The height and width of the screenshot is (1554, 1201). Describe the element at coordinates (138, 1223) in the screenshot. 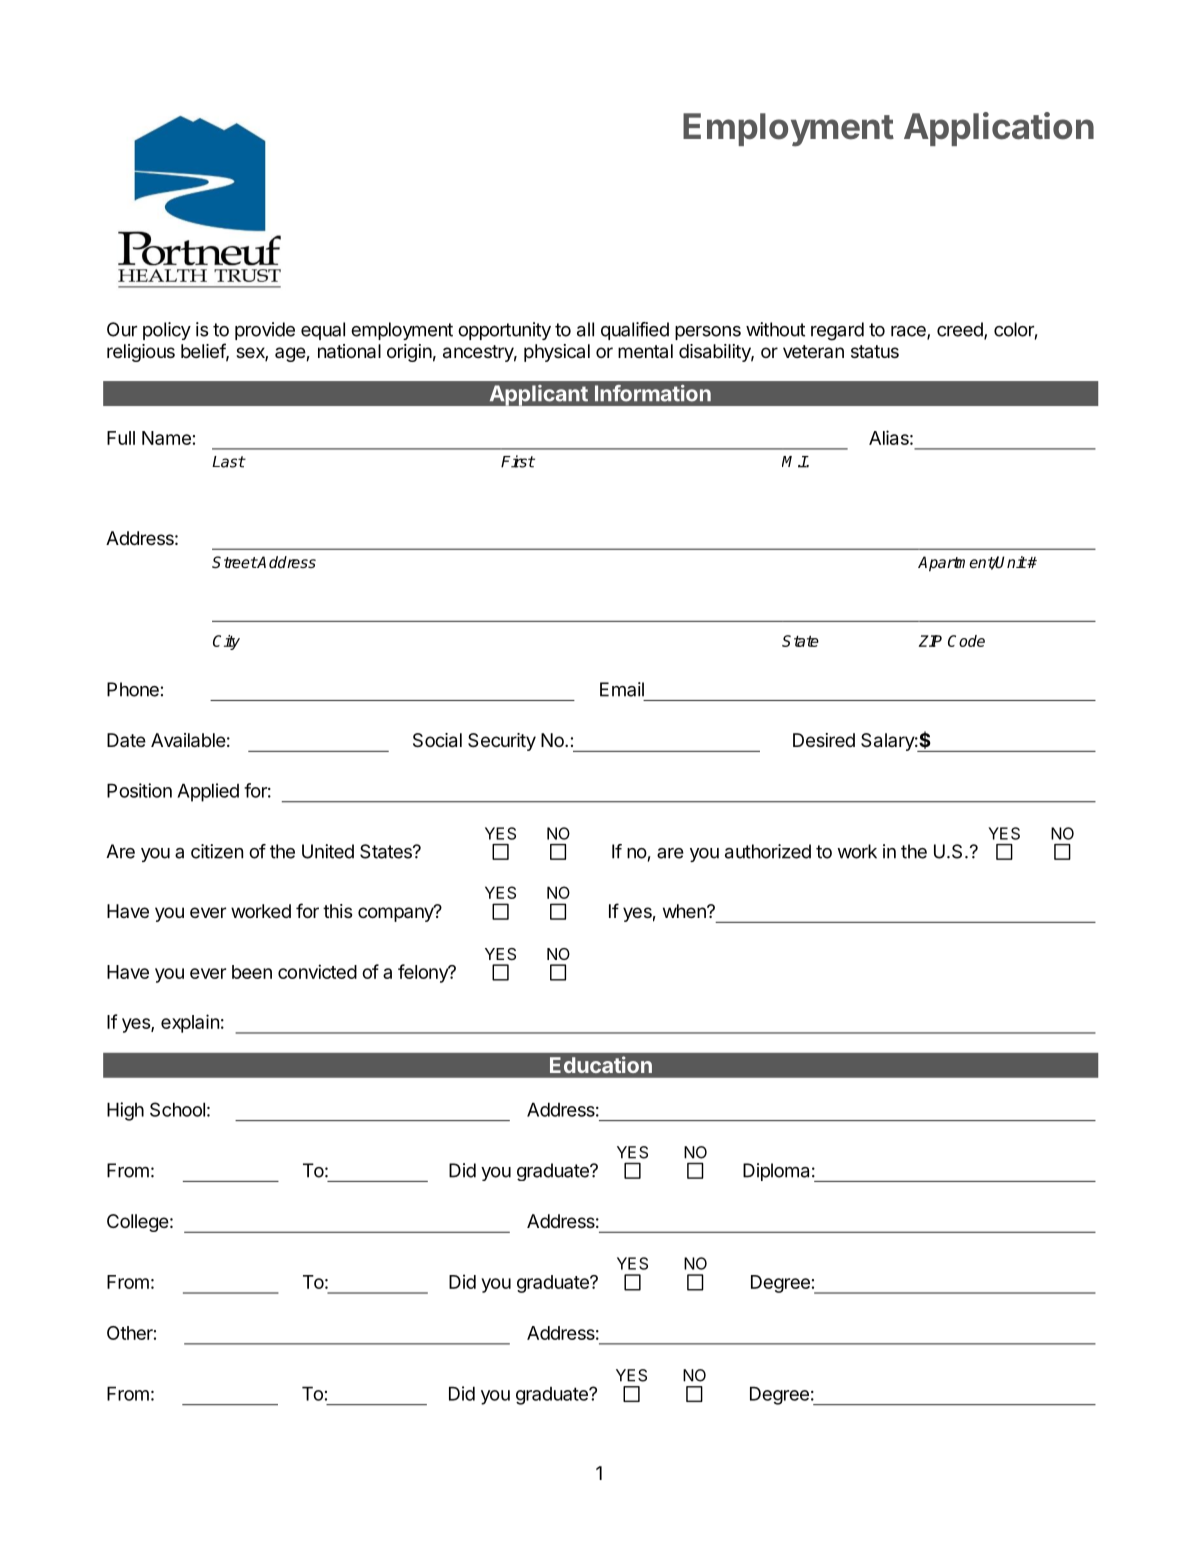

I see `College` at that location.
